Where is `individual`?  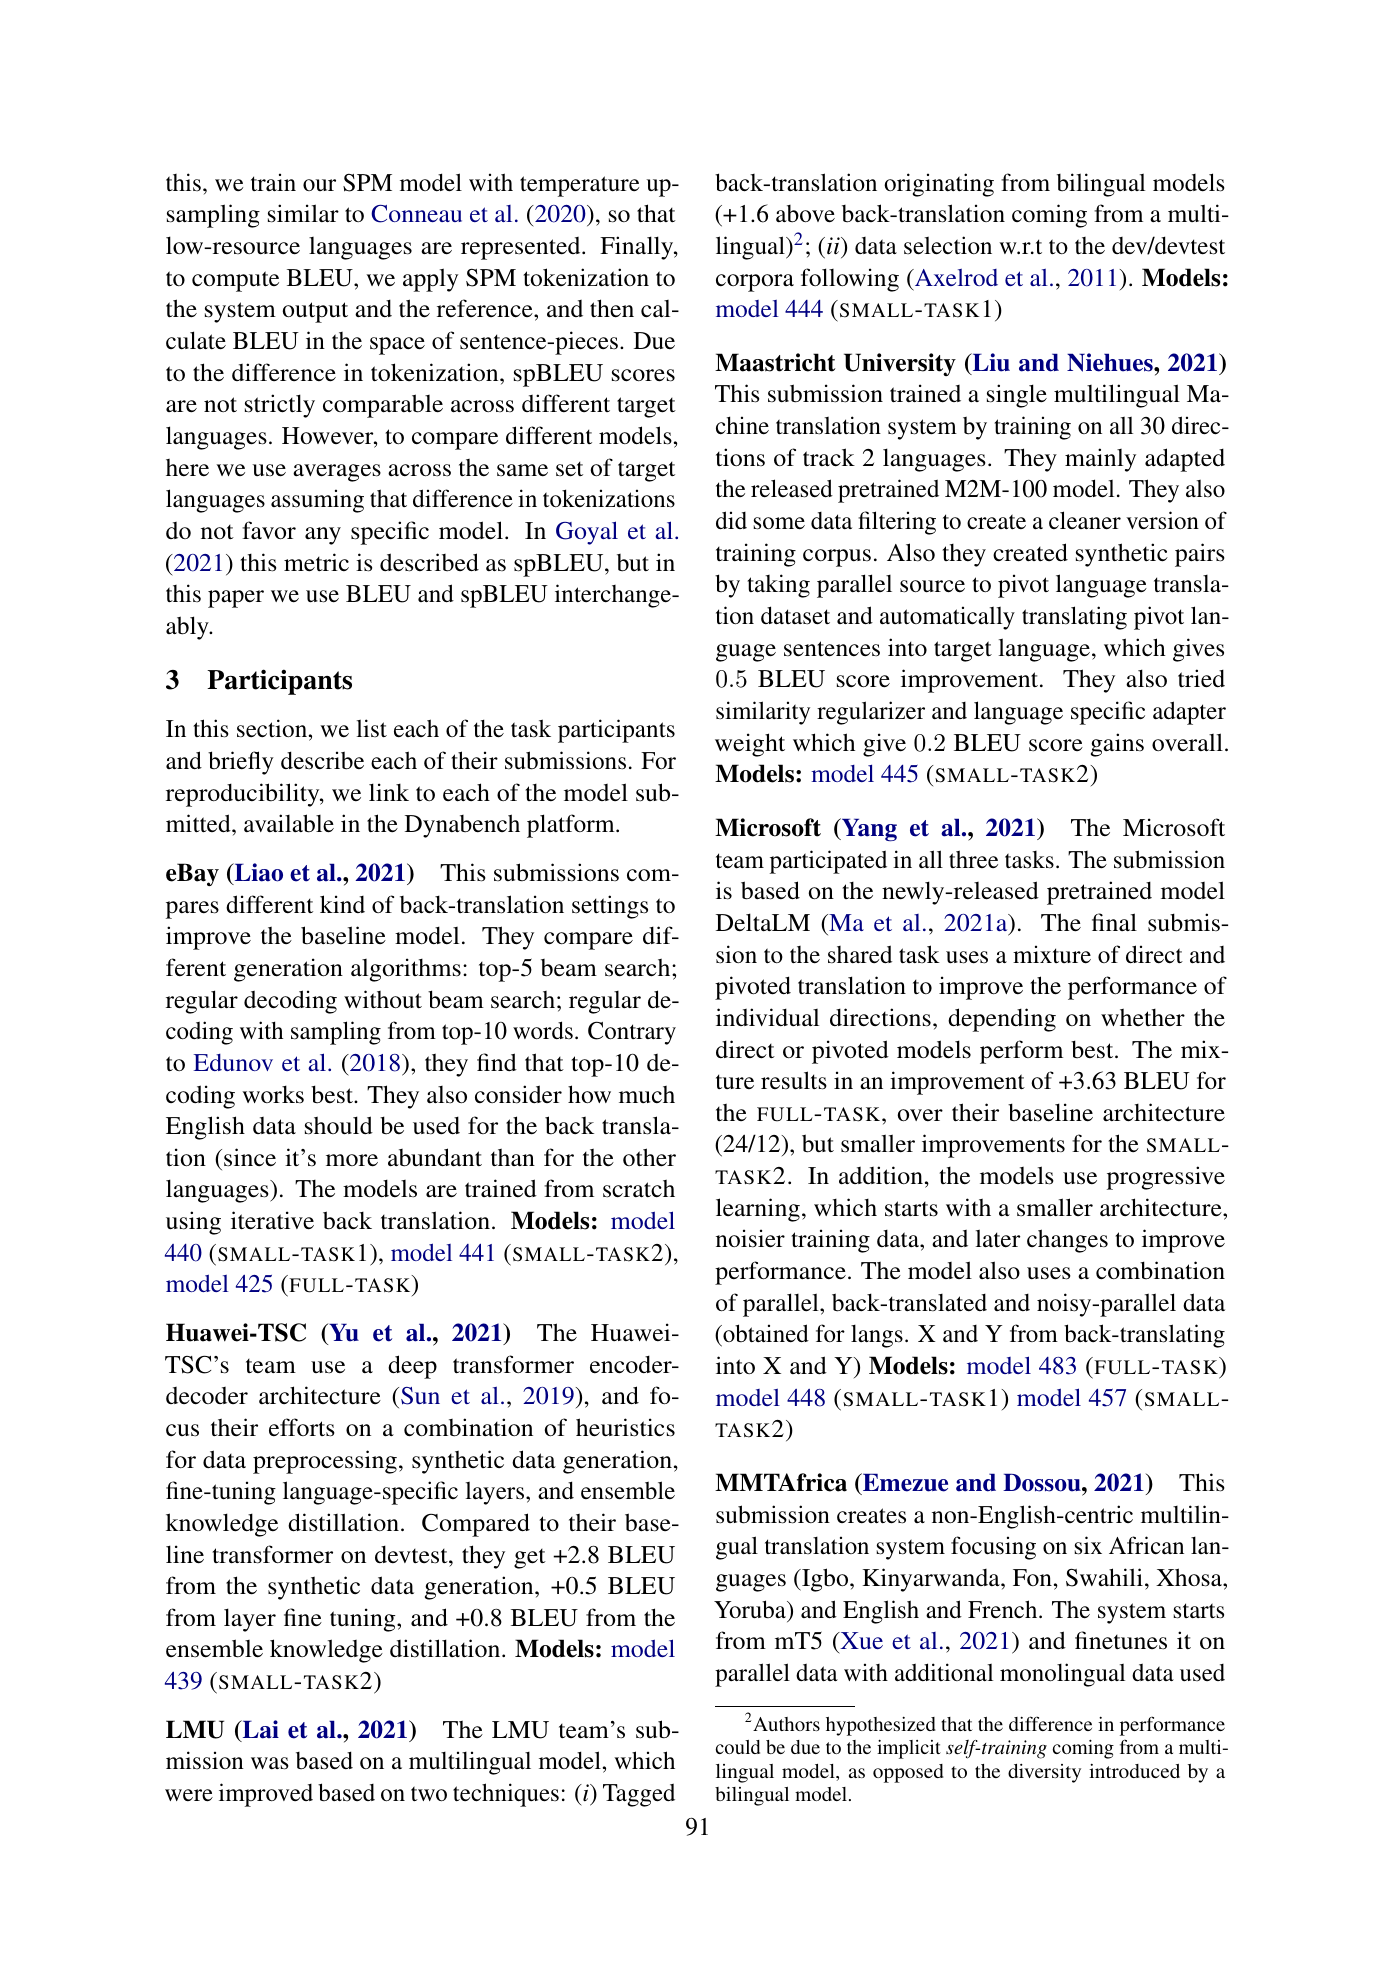
individual is located at coordinates (767, 1017).
